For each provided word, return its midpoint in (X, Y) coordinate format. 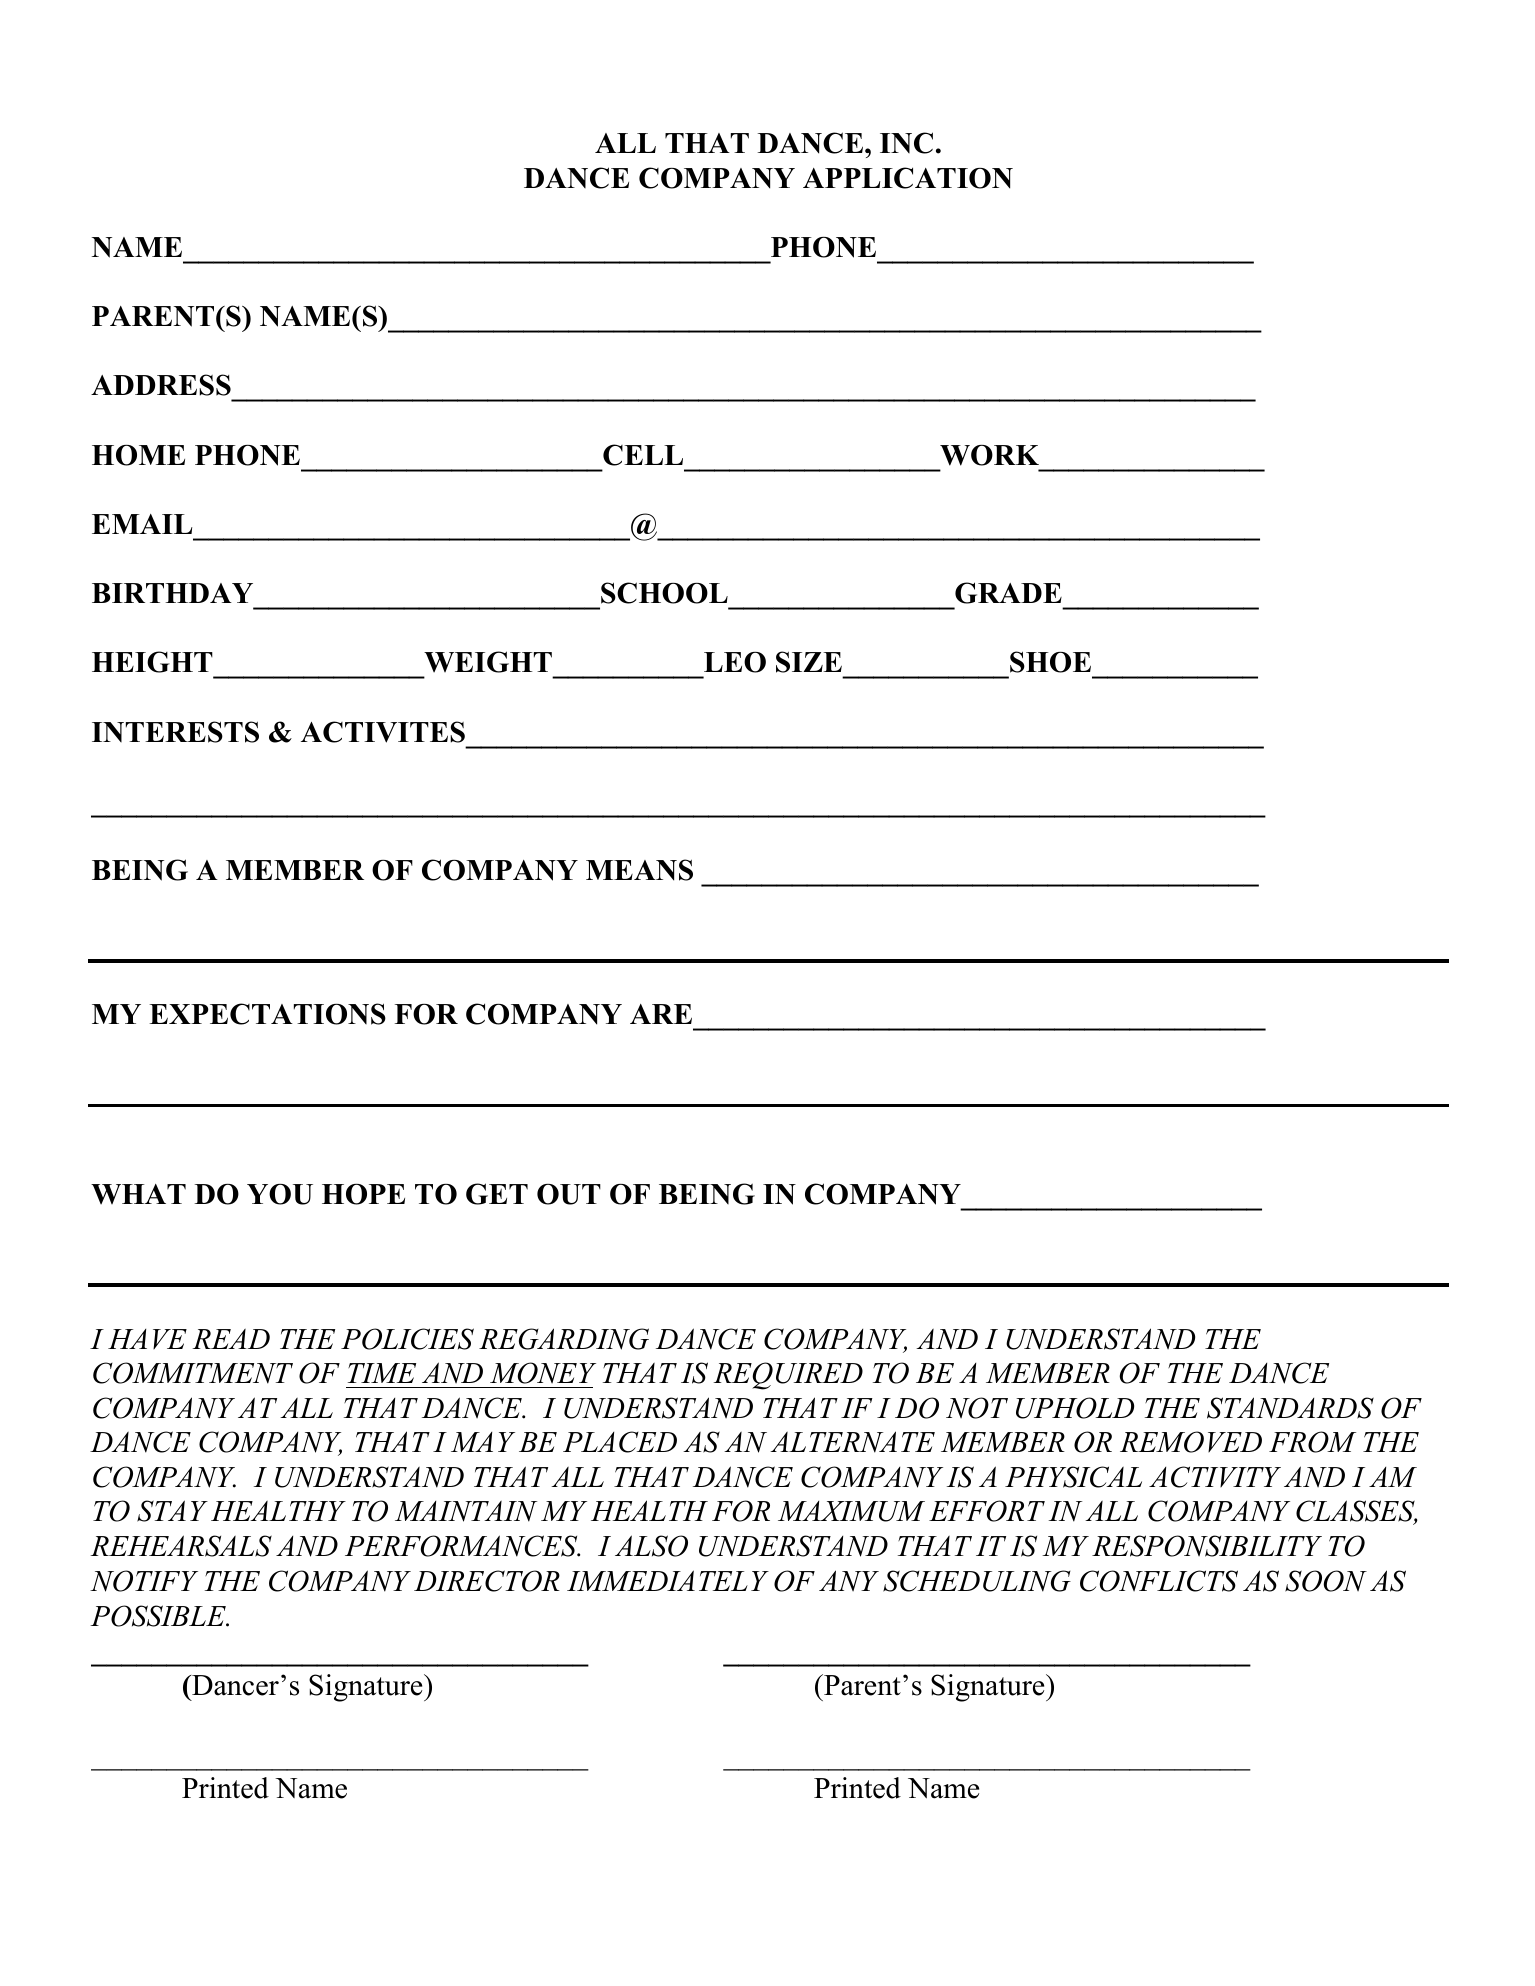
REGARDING (564, 1339)
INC (906, 143)
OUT (569, 1194)
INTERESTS (175, 732)
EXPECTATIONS (267, 1014)
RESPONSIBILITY (1207, 1546)
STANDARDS (1290, 1408)
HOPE (363, 1194)
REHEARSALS (181, 1546)
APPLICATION (908, 178)
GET (497, 1194)
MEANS (639, 870)
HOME (138, 455)
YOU (280, 1194)
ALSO (651, 1546)
